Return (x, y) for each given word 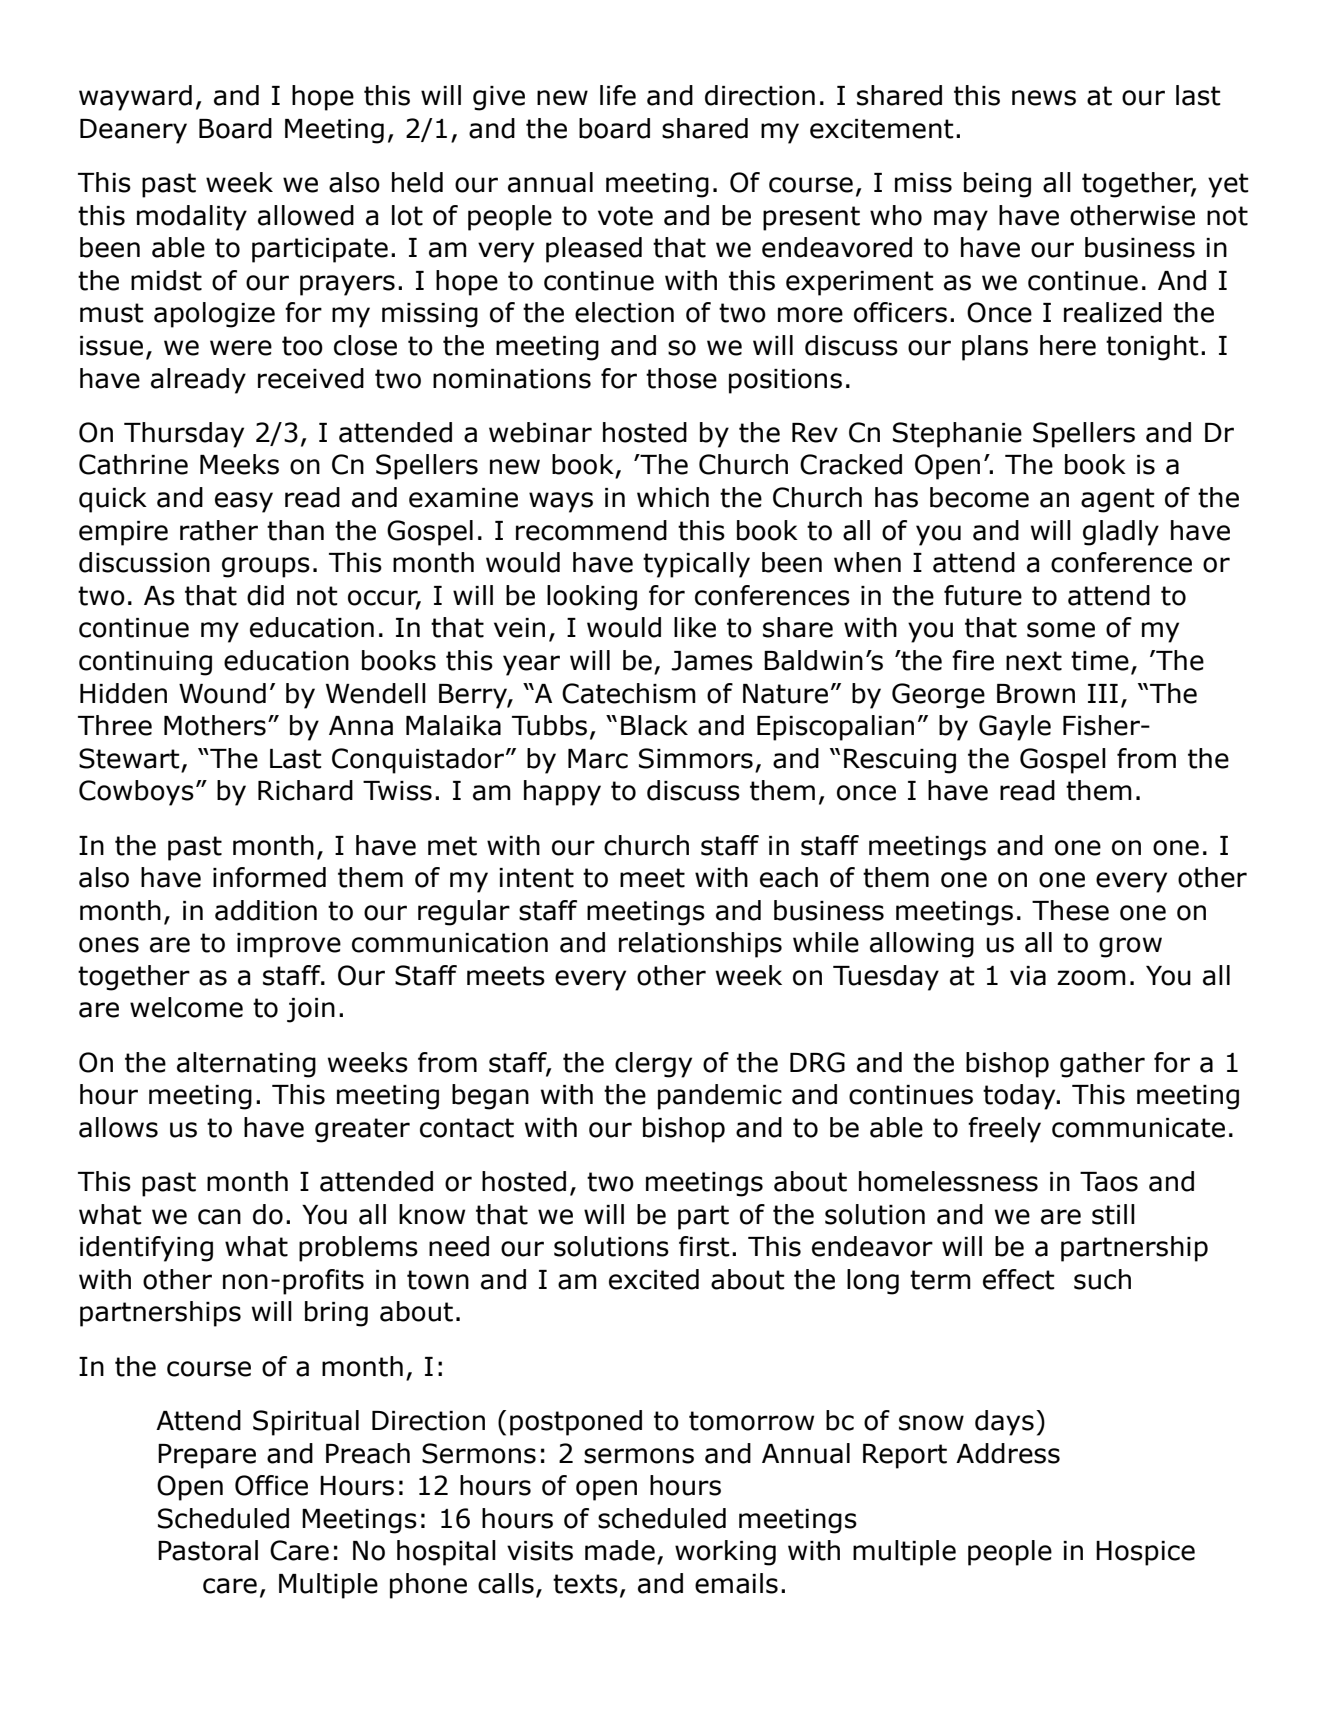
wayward (135, 98)
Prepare (207, 1456)
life (618, 95)
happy (562, 793)
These (1070, 910)
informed (269, 877)
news (1044, 98)
